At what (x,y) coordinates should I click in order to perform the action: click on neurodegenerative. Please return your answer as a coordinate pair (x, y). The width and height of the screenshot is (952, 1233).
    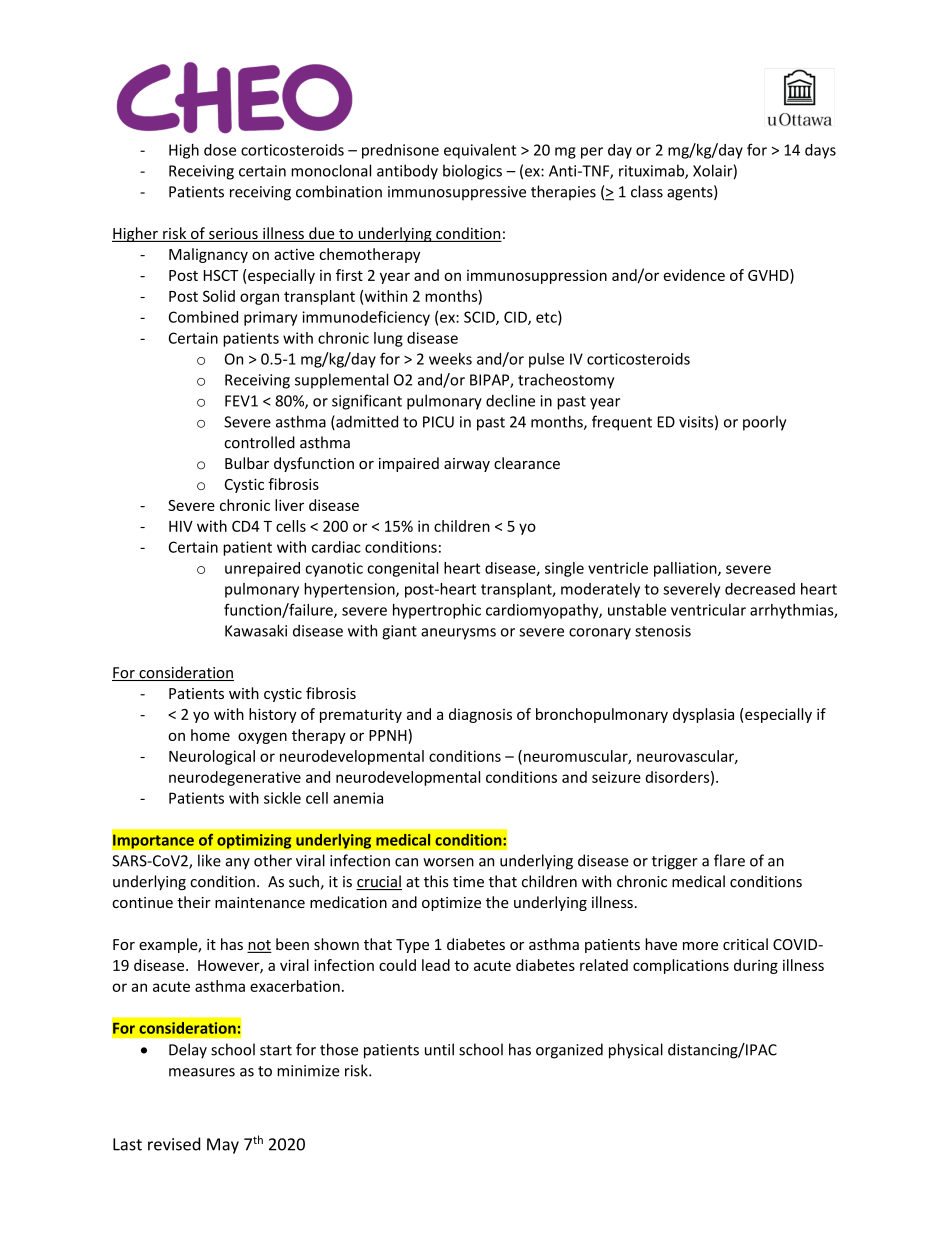
    Looking at the image, I should click on (235, 778).
